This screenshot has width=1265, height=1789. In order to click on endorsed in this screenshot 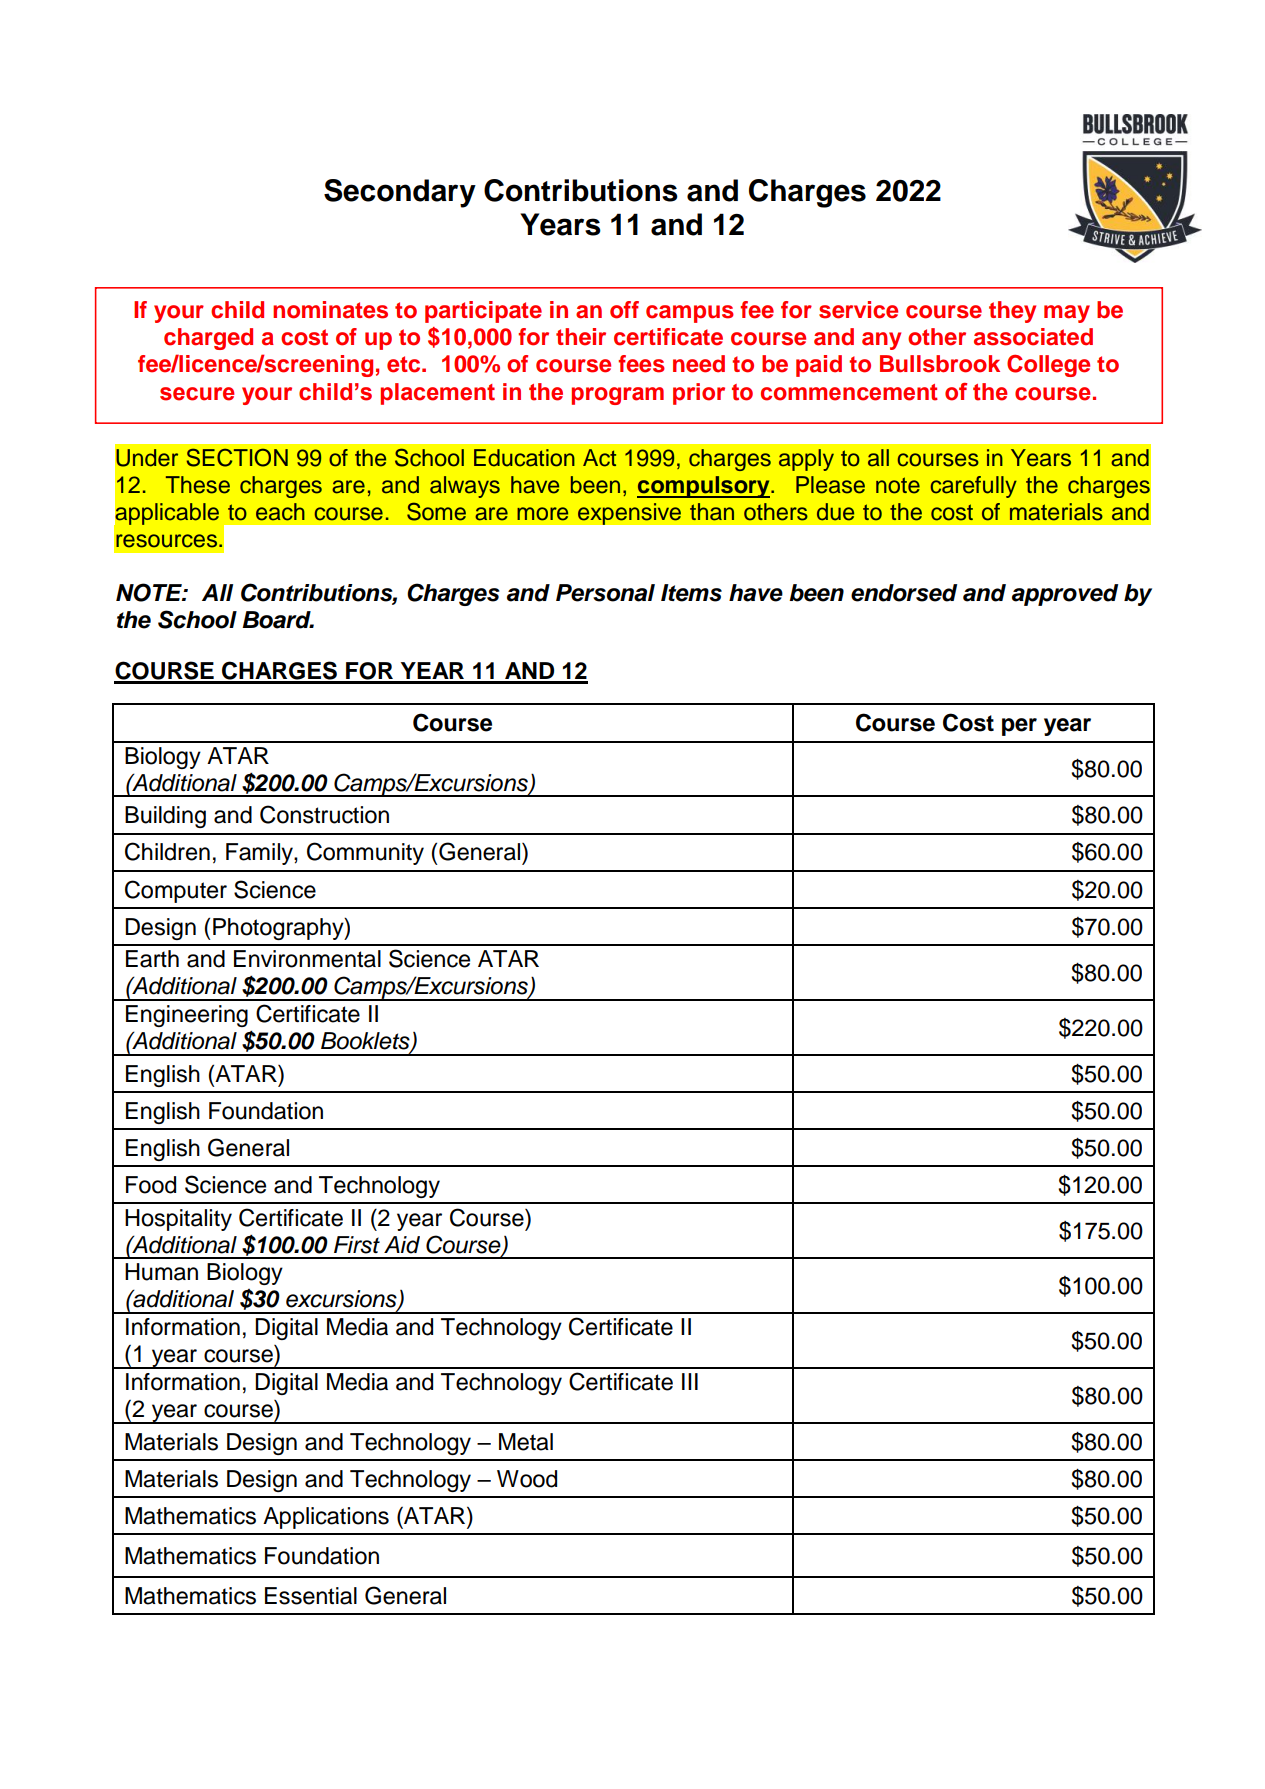, I will do `click(904, 593)`.
